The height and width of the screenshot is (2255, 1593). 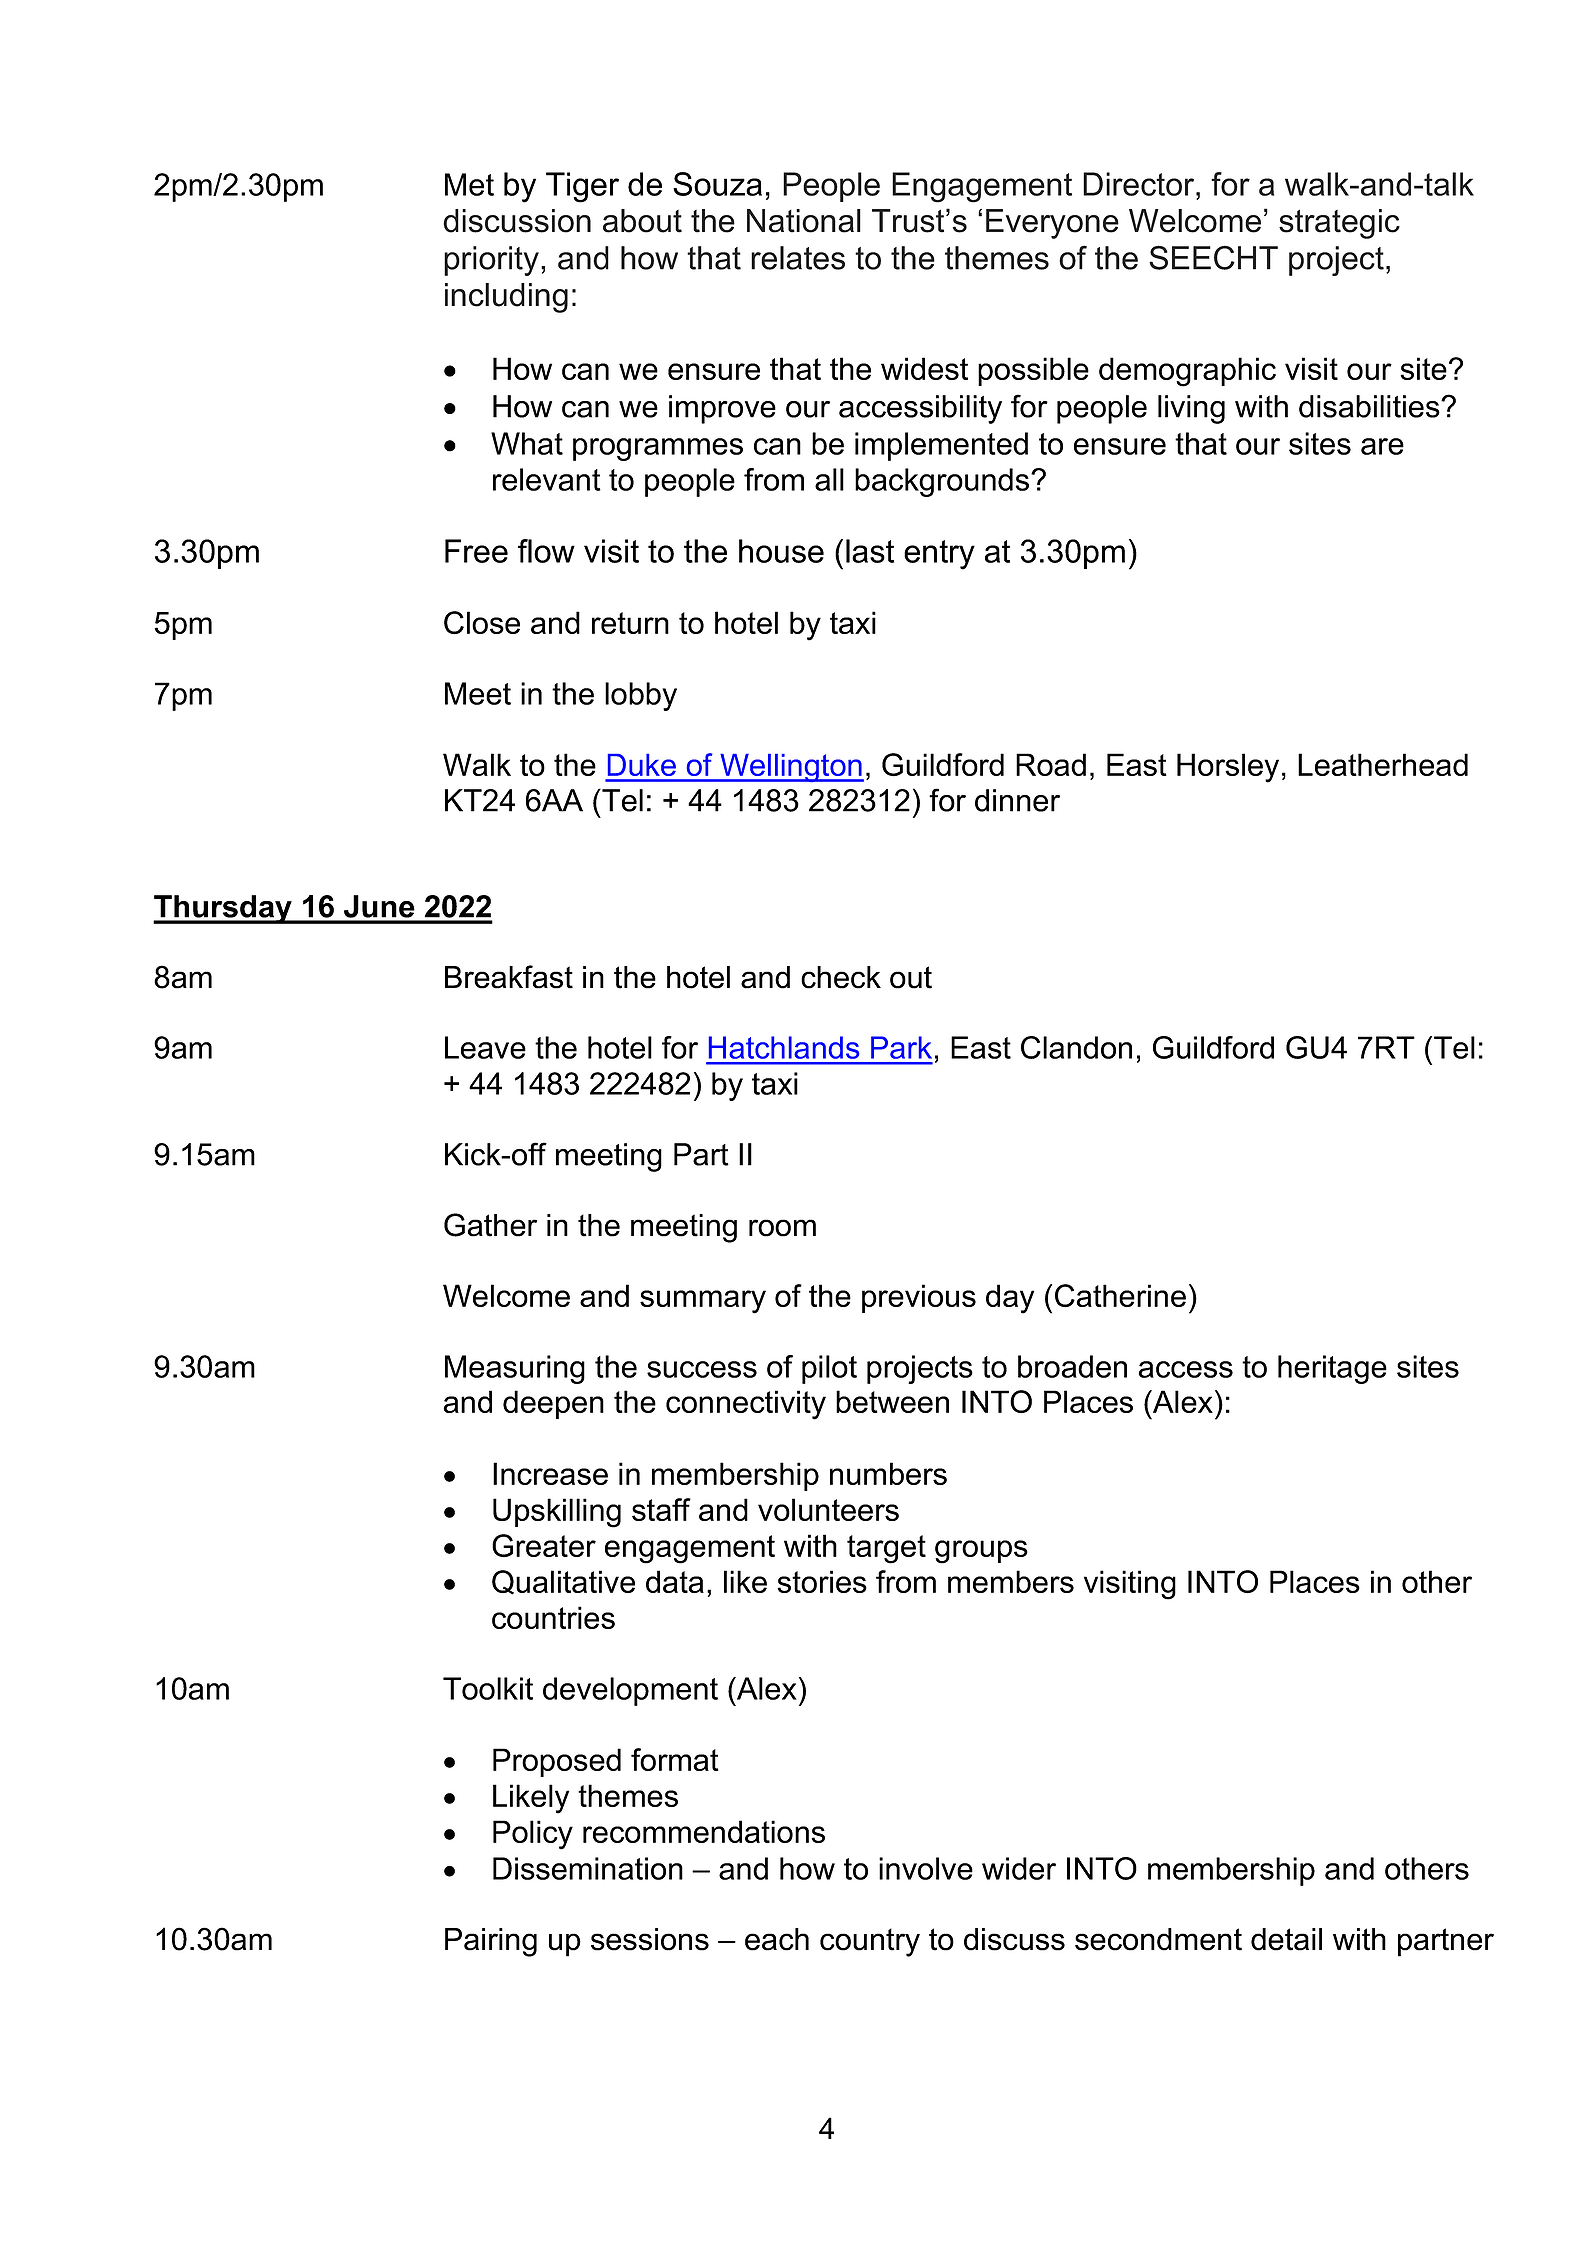 What do you see at coordinates (491, 1942) in the screenshot?
I see `Pairing` at bounding box center [491, 1942].
